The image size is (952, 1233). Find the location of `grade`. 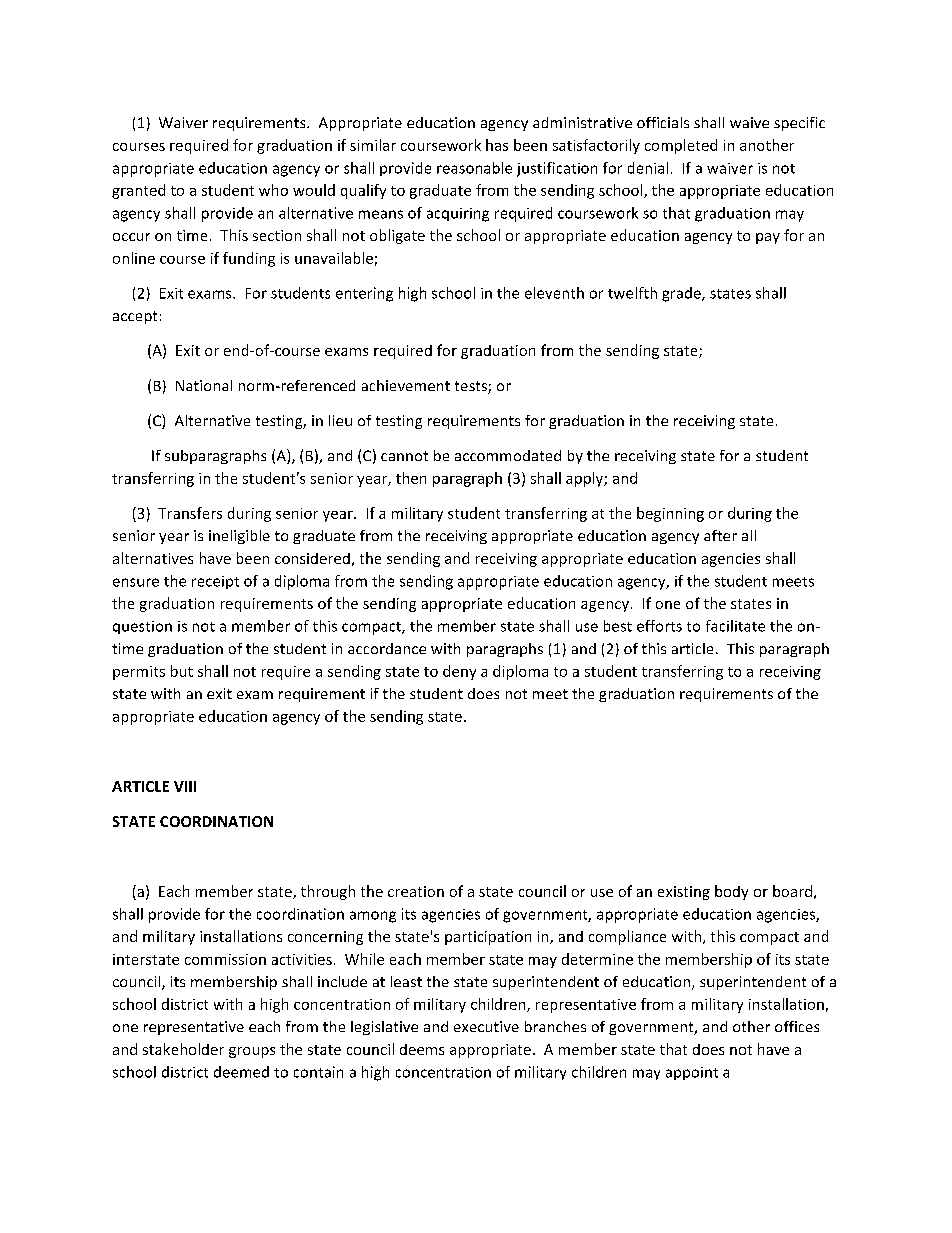

grade is located at coordinates (682, 294).
